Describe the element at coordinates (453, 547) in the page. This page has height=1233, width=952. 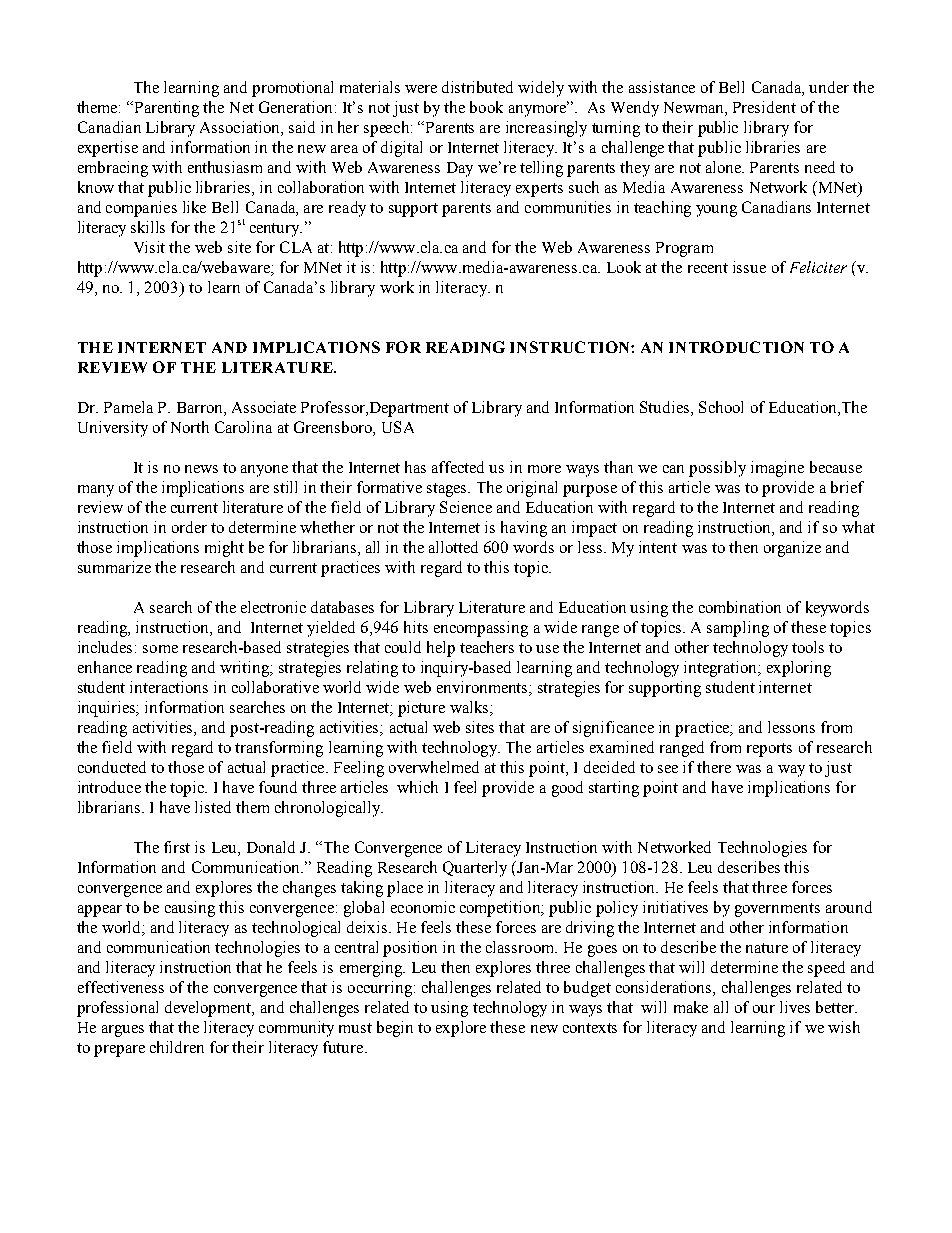
I see `allotted` at that location.
